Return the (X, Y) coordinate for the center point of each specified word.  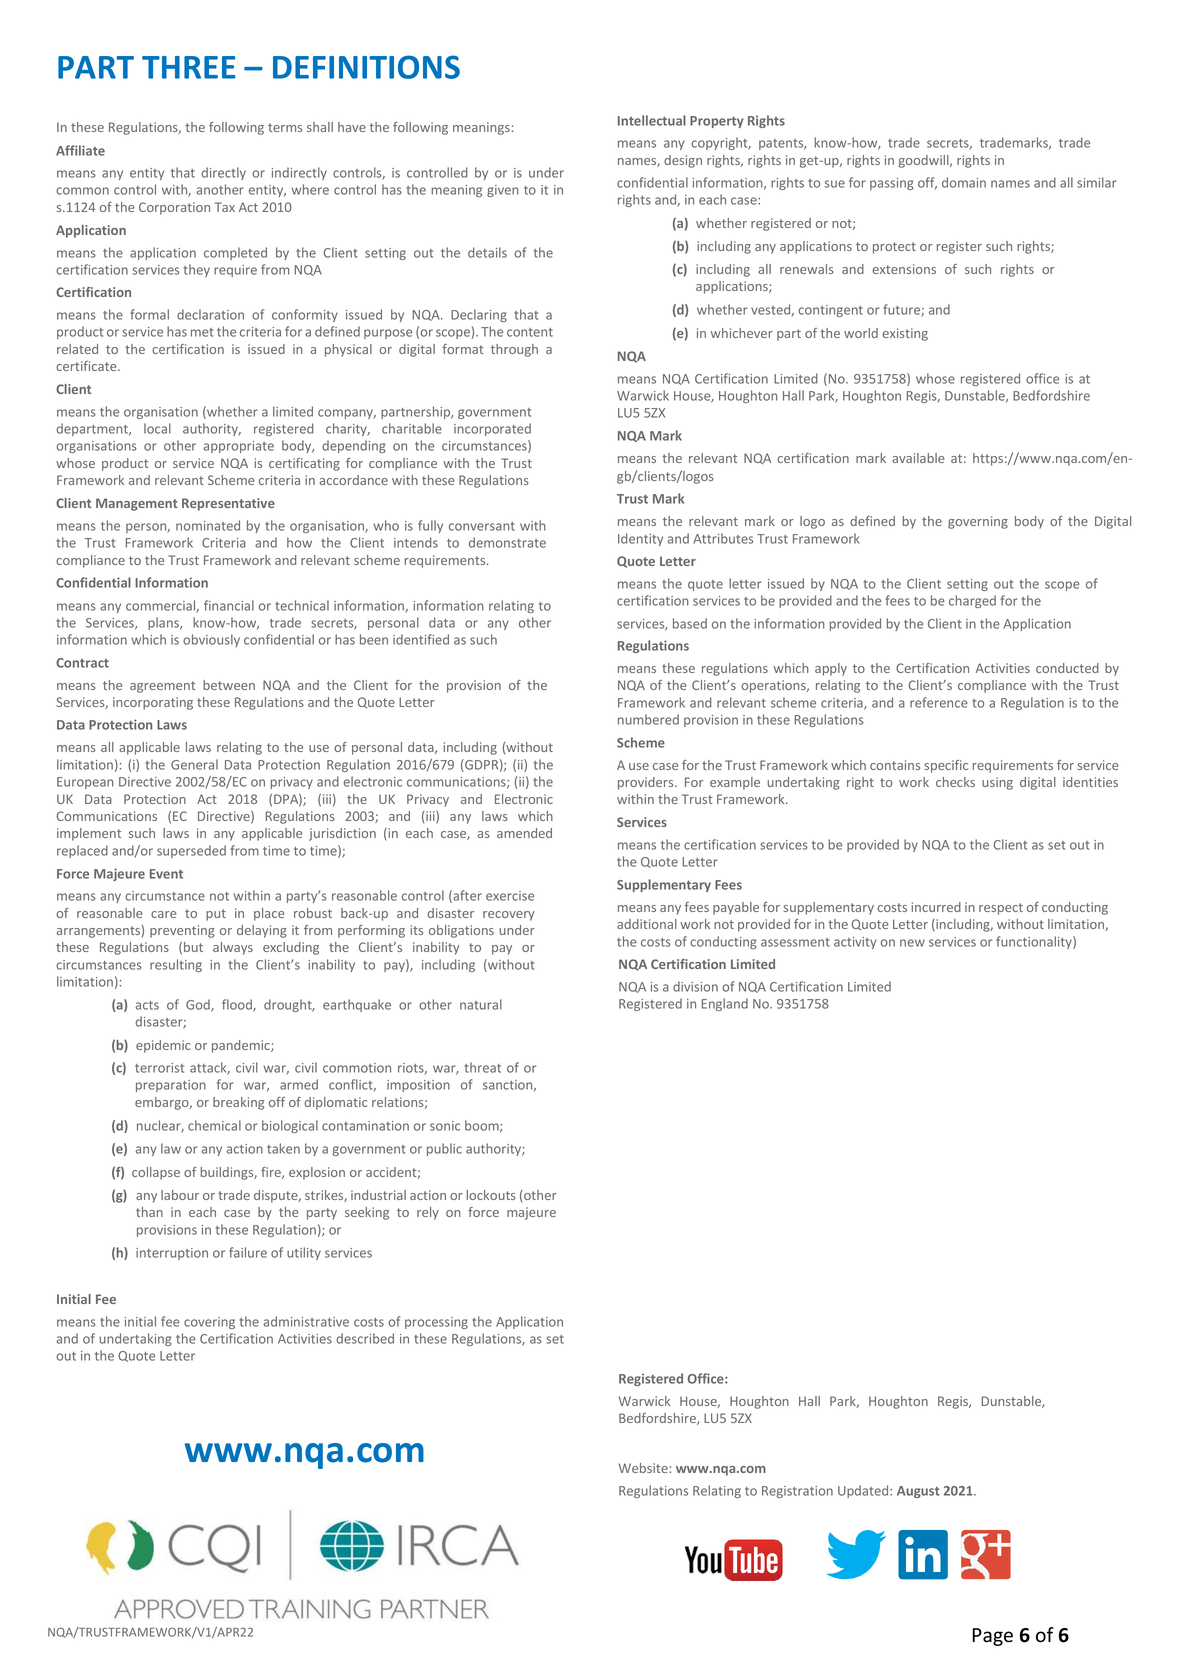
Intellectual (652, 120)
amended (524, 833)
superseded (191, 851)
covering (209, 1323)
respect (1001, 909)
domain (964, 182)
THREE (189, 67)
